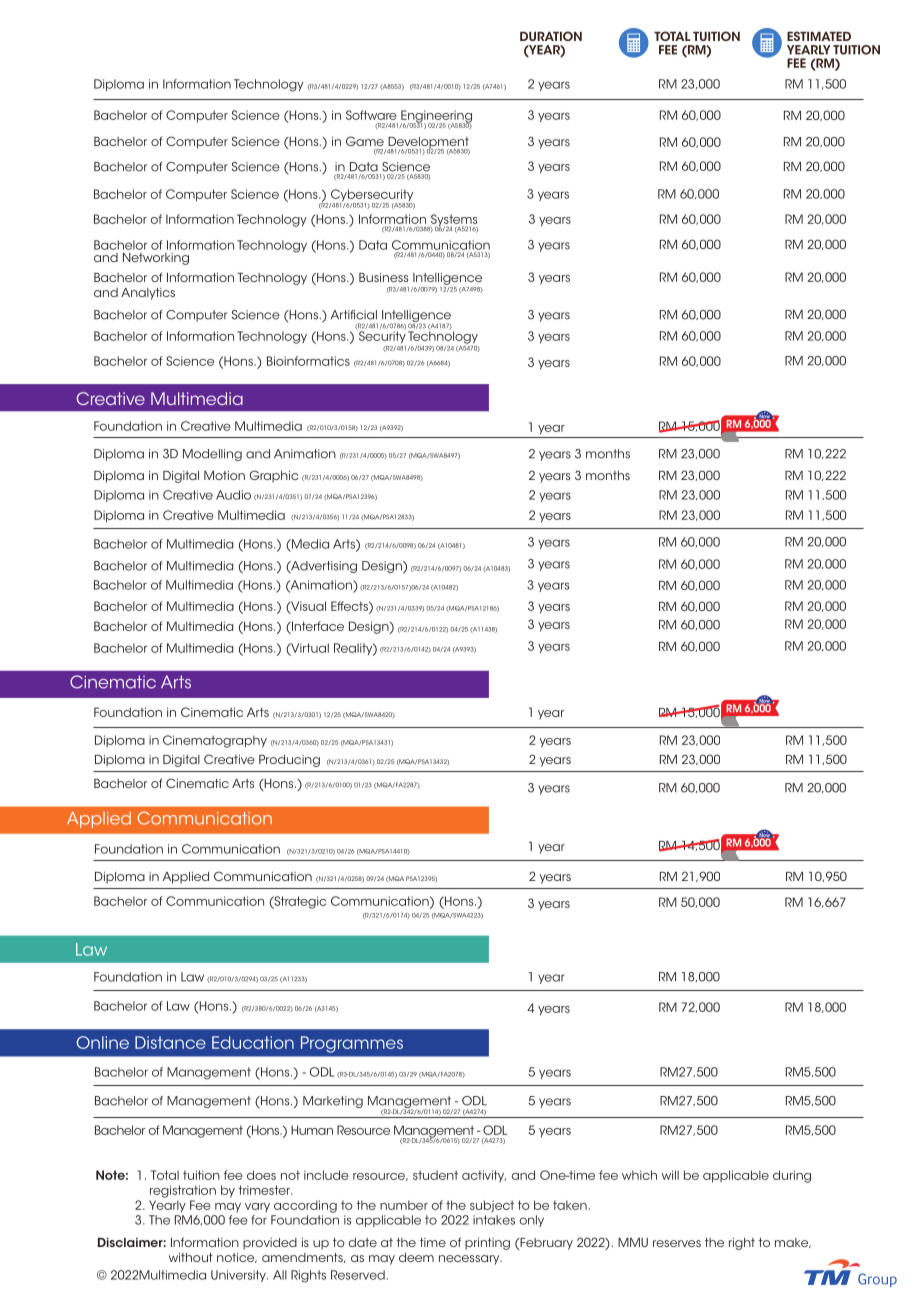 This screenshot has height=1308, width=924. I want to click on Distance, so click(170, 1042).
